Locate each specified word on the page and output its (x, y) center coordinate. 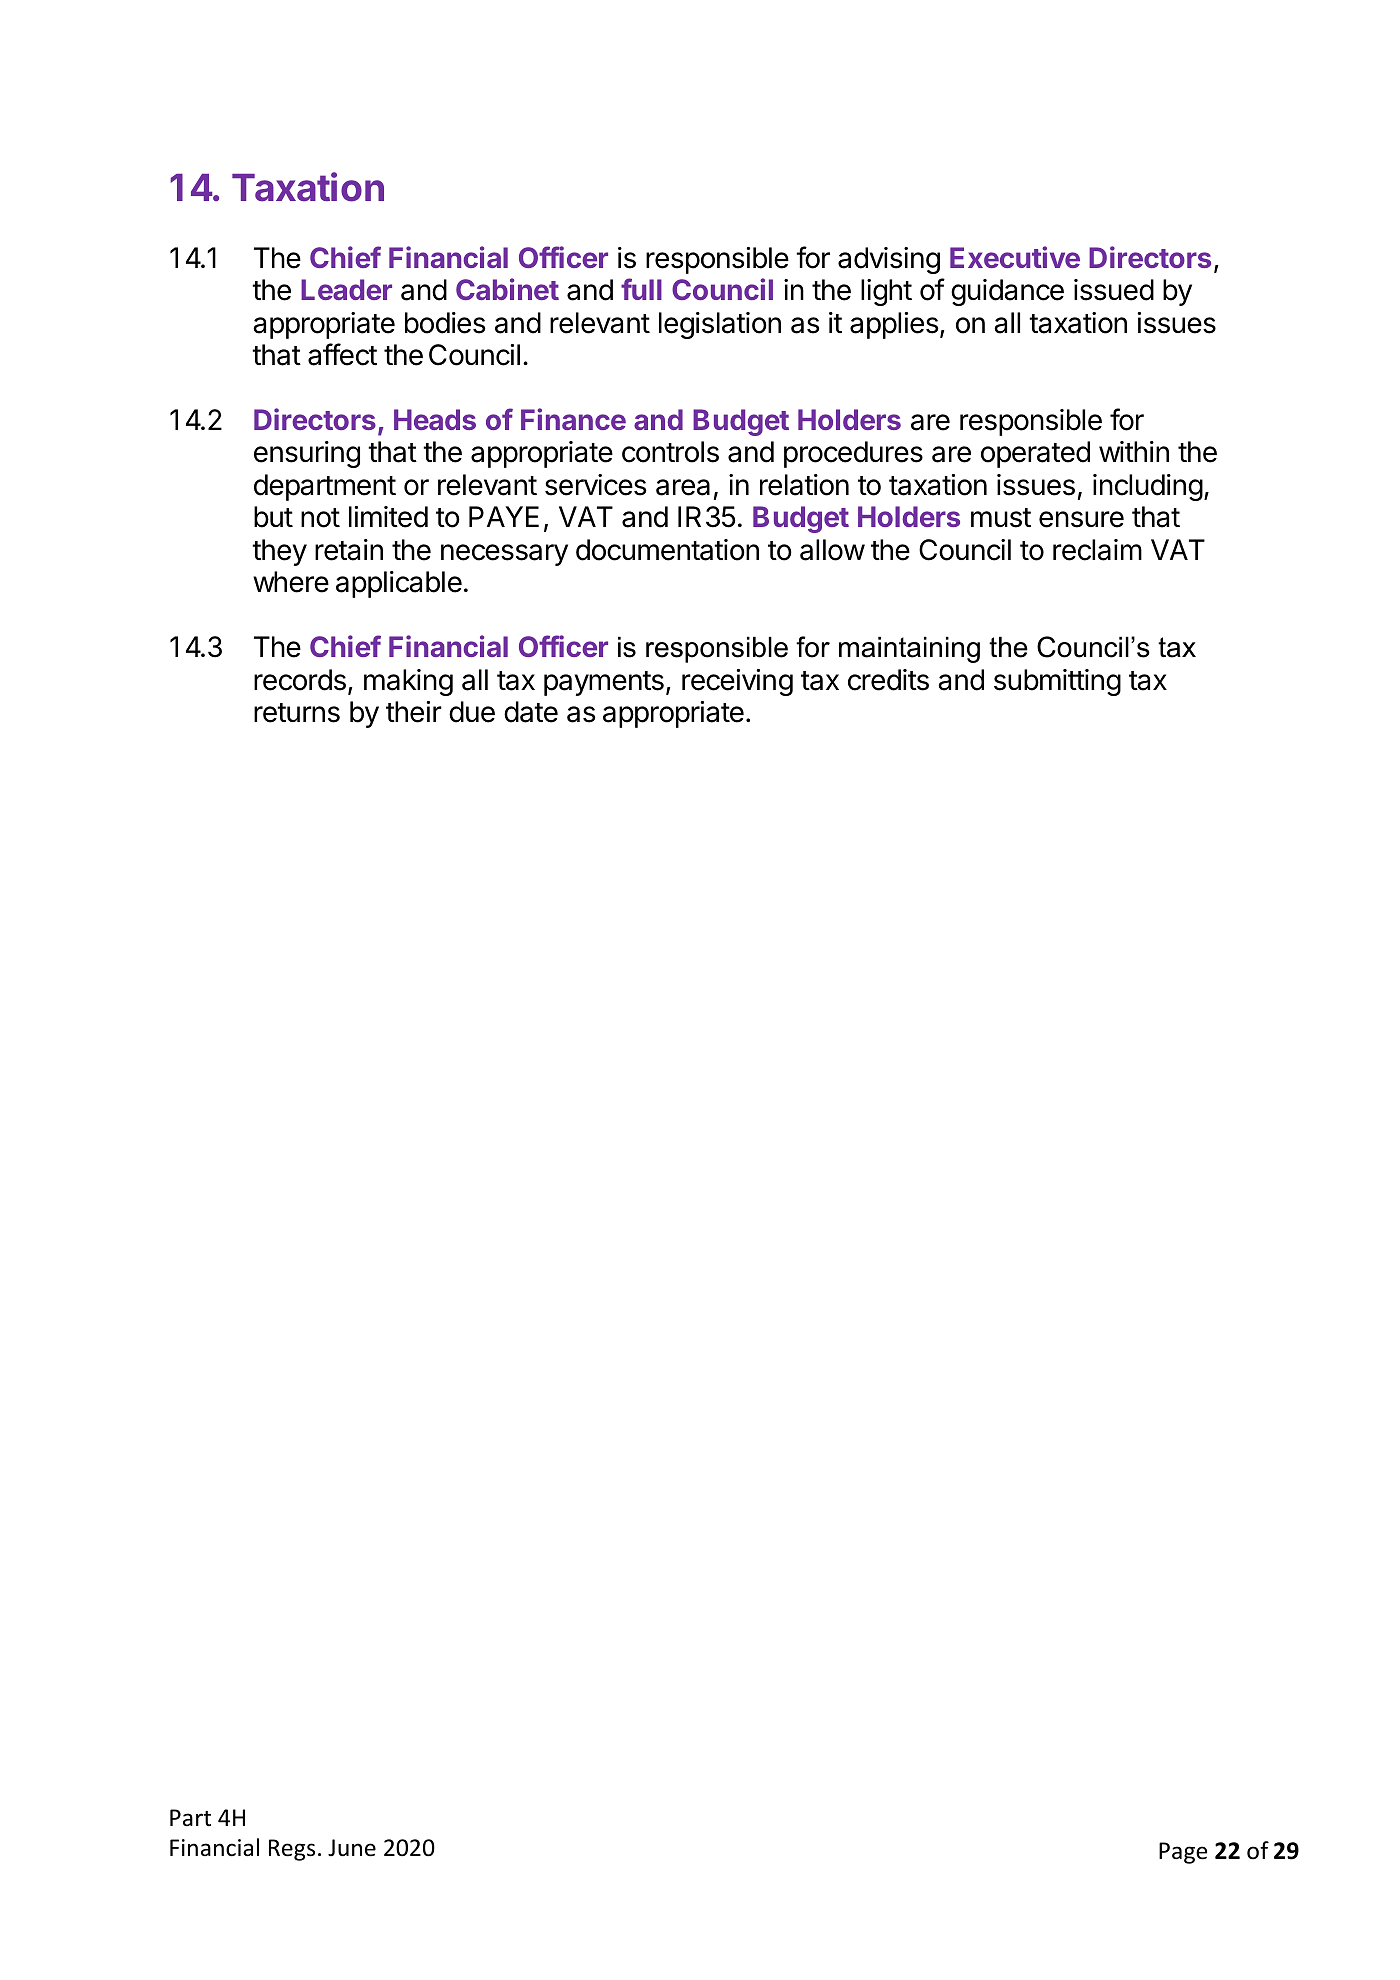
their (414, 712)
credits (888, 680)
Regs (292, 1850)
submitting (1057, 682)
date (531, 712)
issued (1114, 290)
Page (1183, 1853)
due (472, 712)
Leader (346, 289)
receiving (737, 682)
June (352, 1848)
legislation (720, 325)
